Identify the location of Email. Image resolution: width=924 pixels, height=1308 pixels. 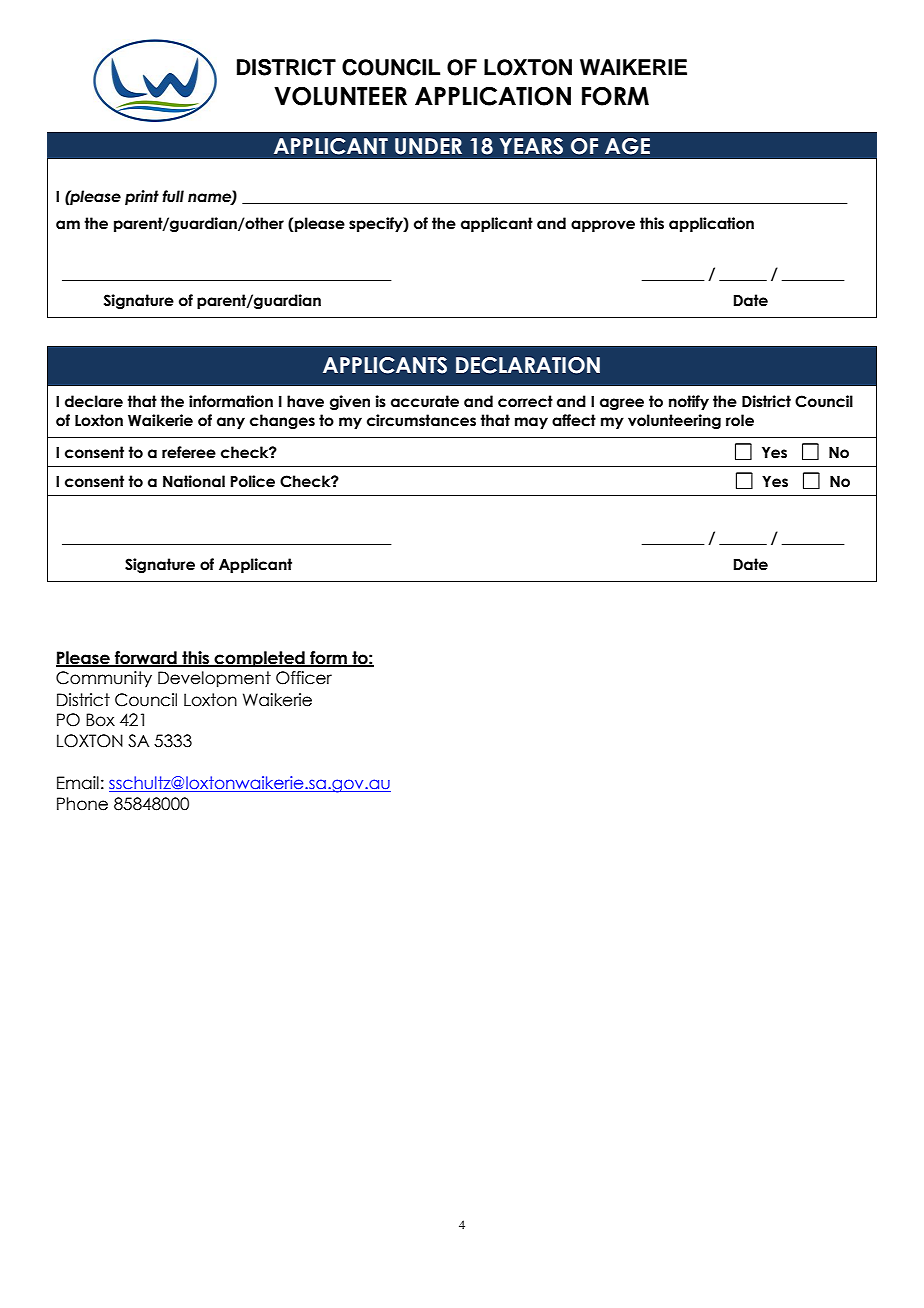
(78, 783).
